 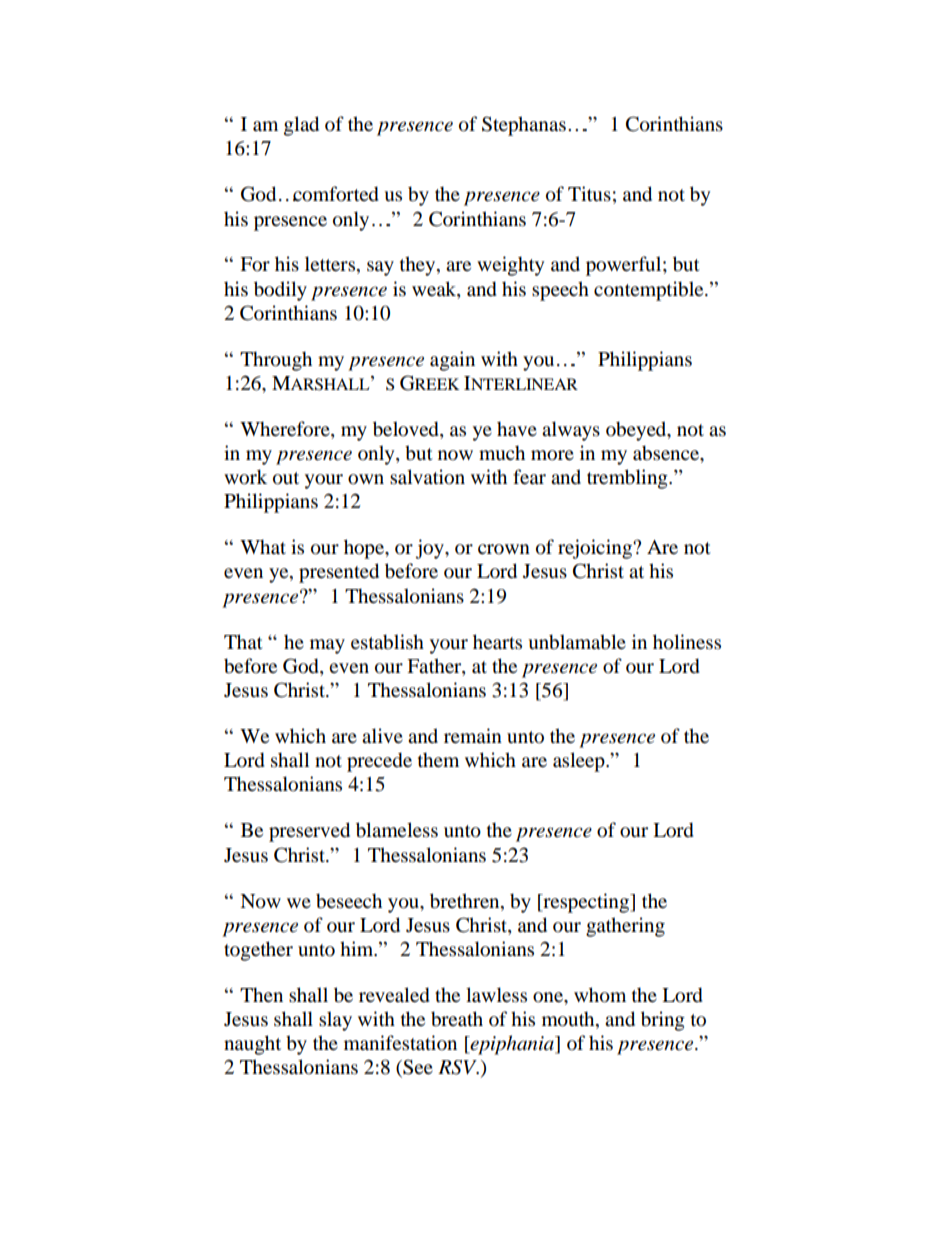 What do you see at coordinates (650, 291) in the screenshot?
I see `contemptible` at bounding box center [650, 291].
